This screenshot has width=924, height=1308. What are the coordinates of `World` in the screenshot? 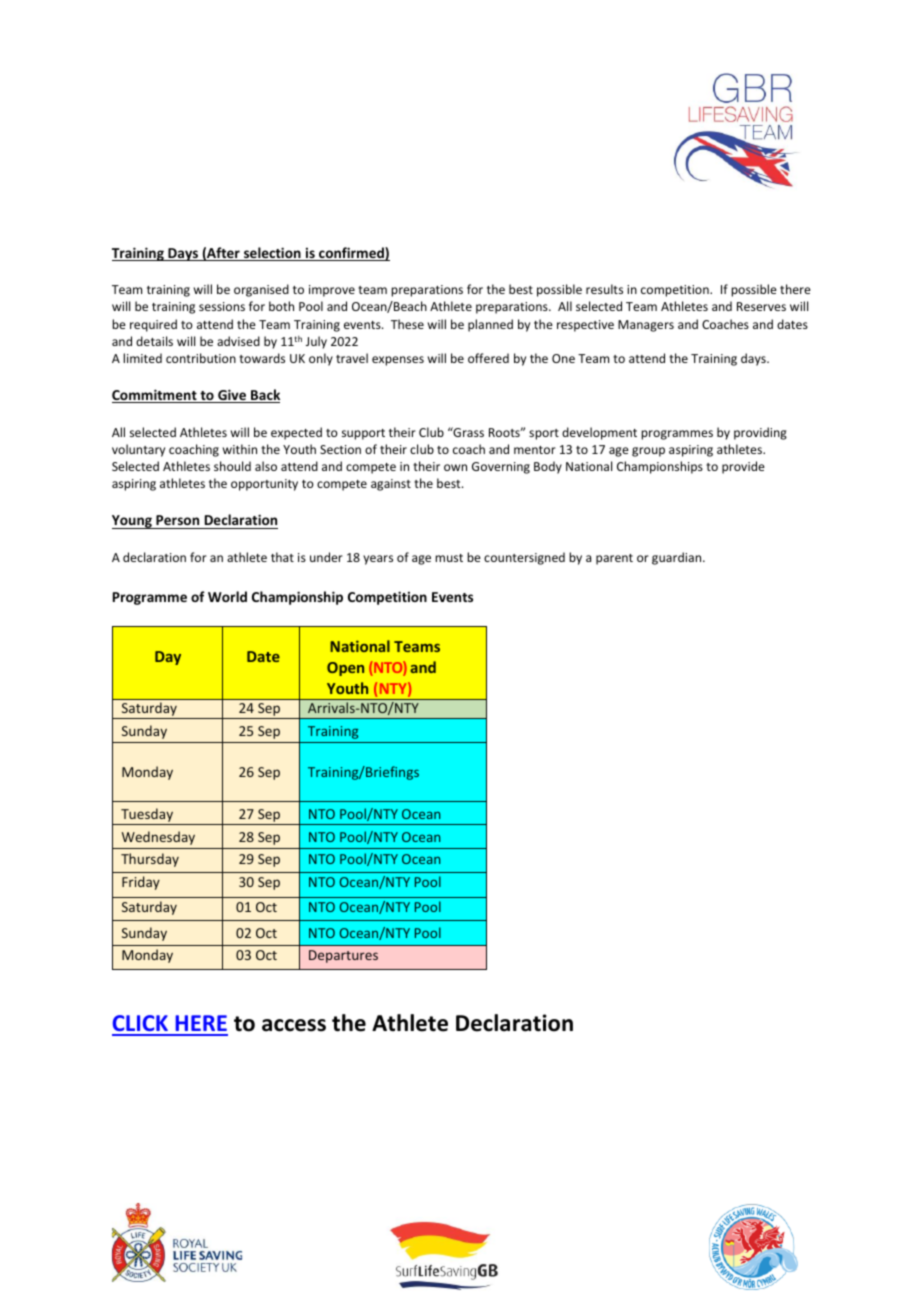 It's located at (227, 596).
